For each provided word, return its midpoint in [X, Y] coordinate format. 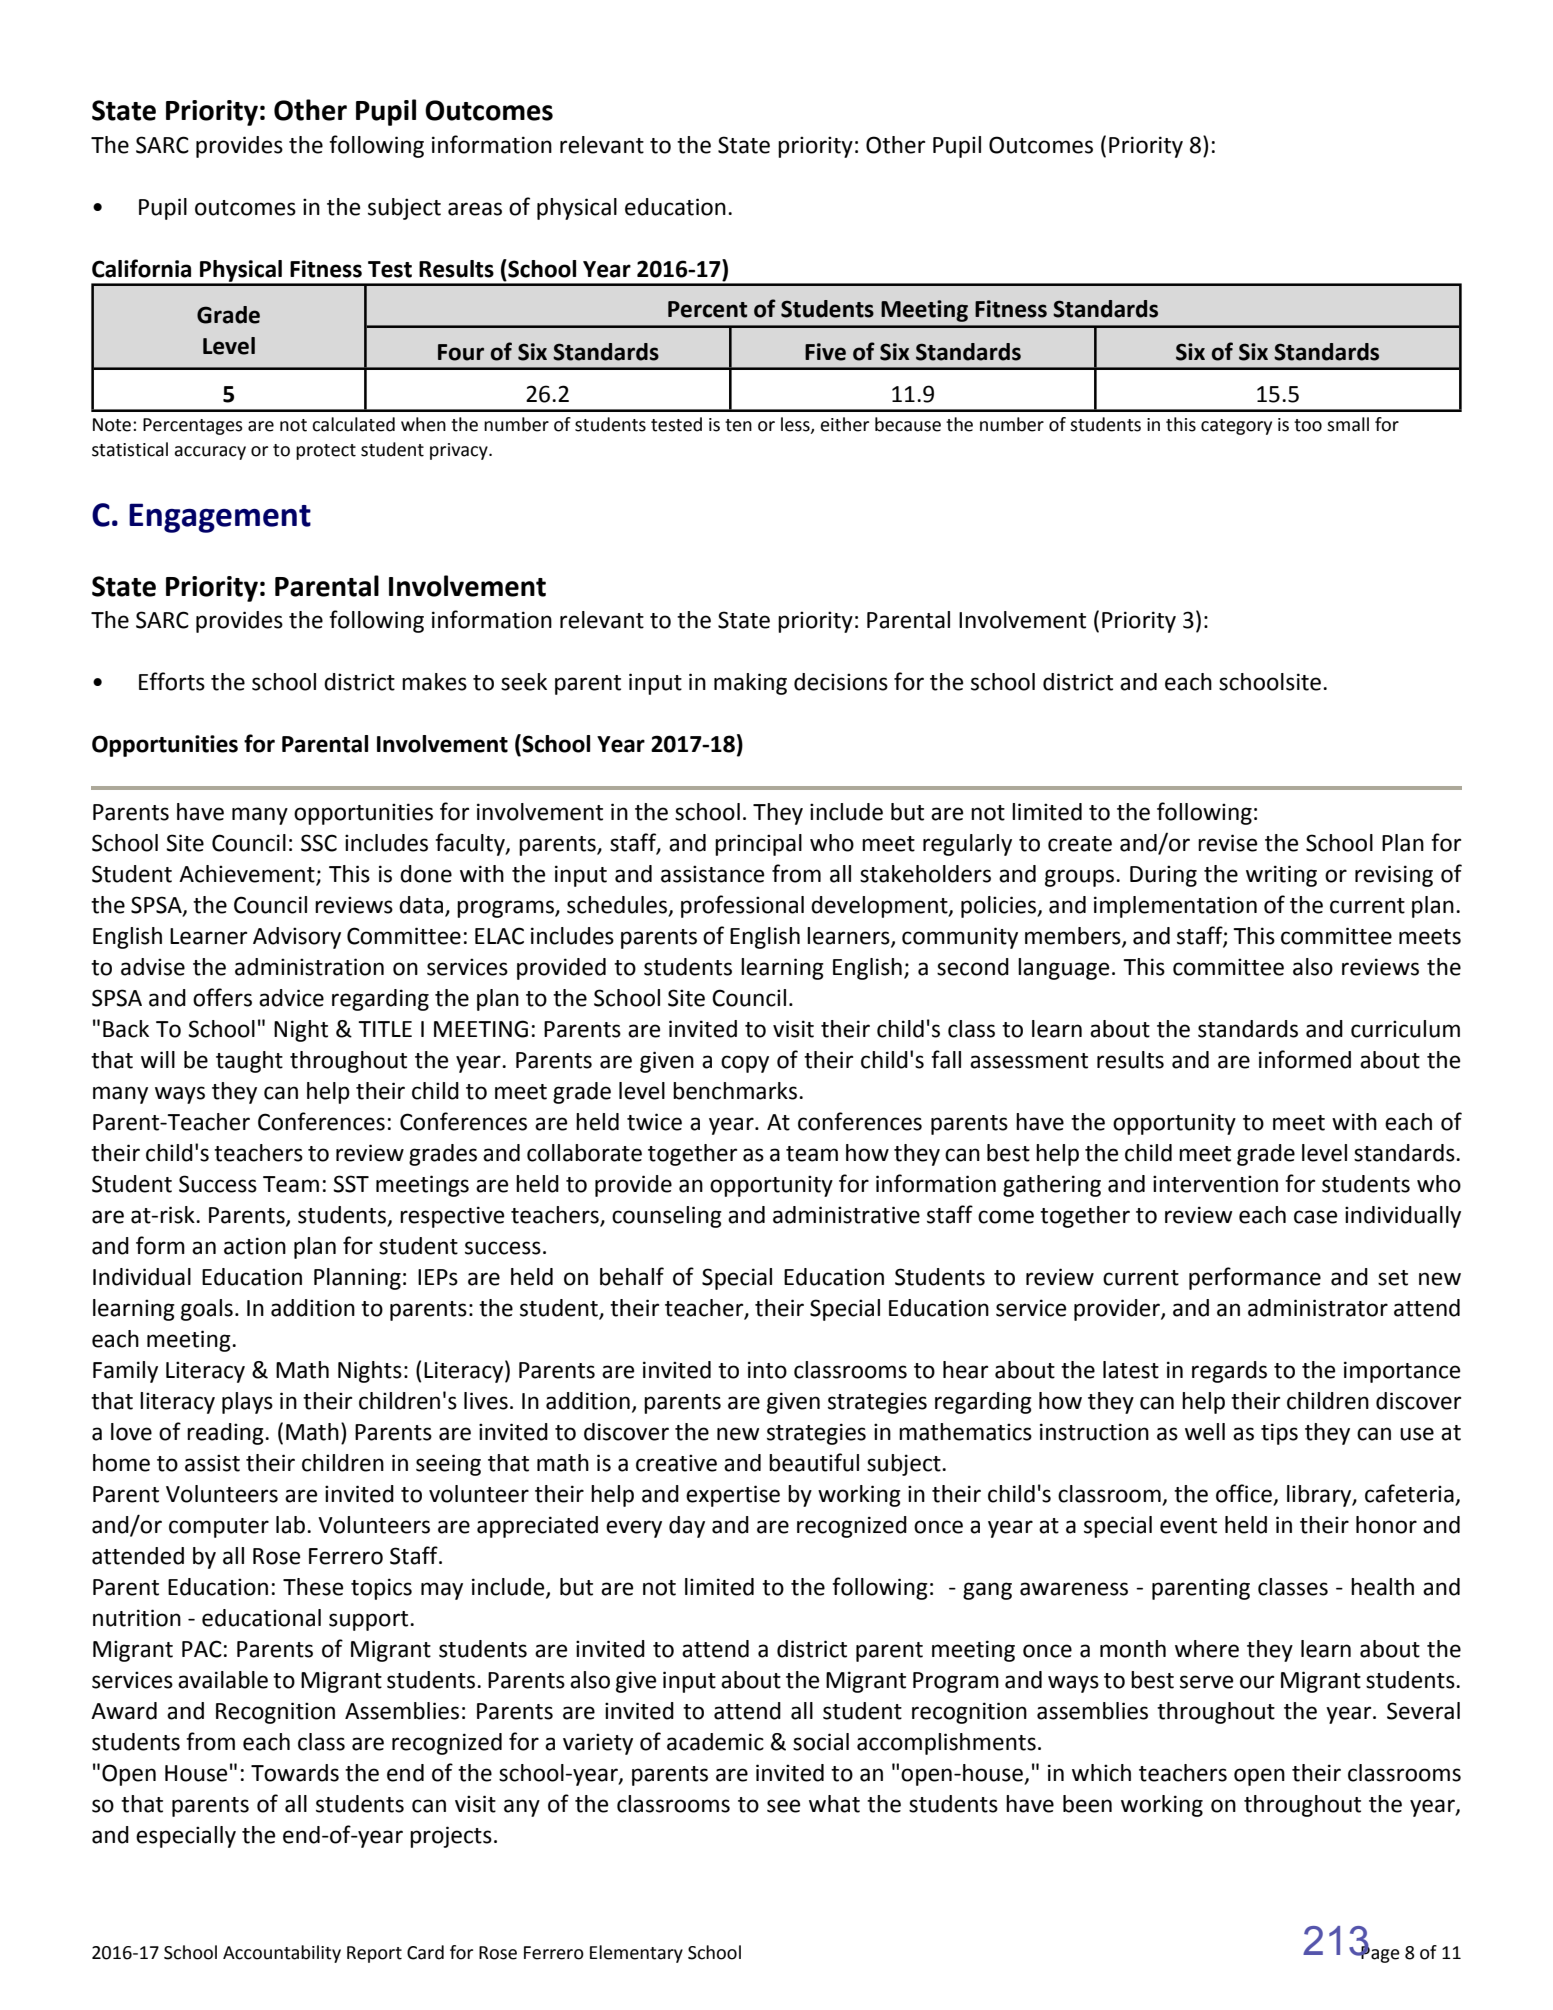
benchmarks [736, 1091]
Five [825, 352]
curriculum [1405, 1029]
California [141, 268]
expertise [733, 1496]
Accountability [282, 1954]
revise [1227, 843]
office [1245, 1494]
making [750, 684]
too [1308, 425]
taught [249, 1062]
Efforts [172, 681]
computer [219, 1528]
